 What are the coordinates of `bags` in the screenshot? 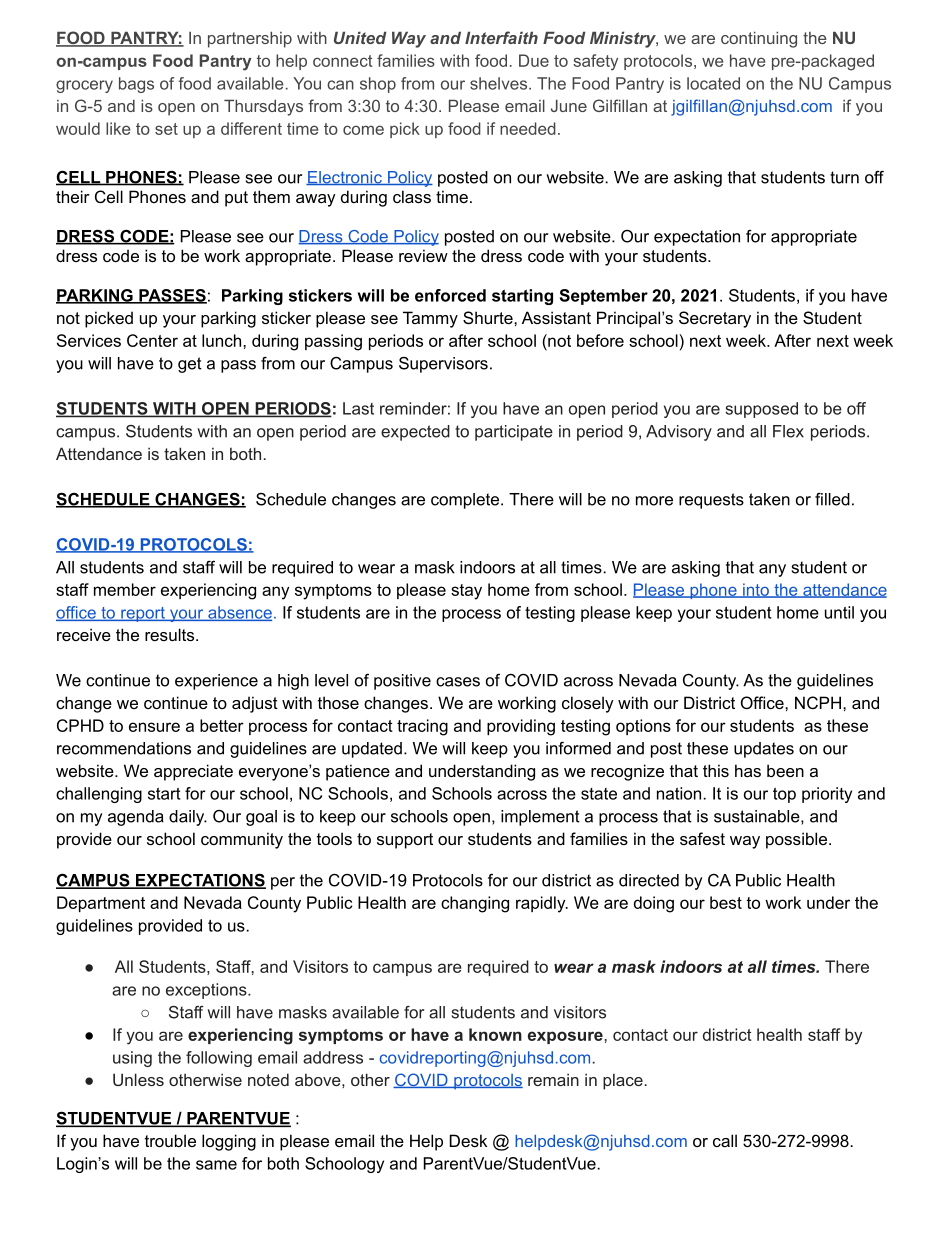 It's located at (136, 85).
